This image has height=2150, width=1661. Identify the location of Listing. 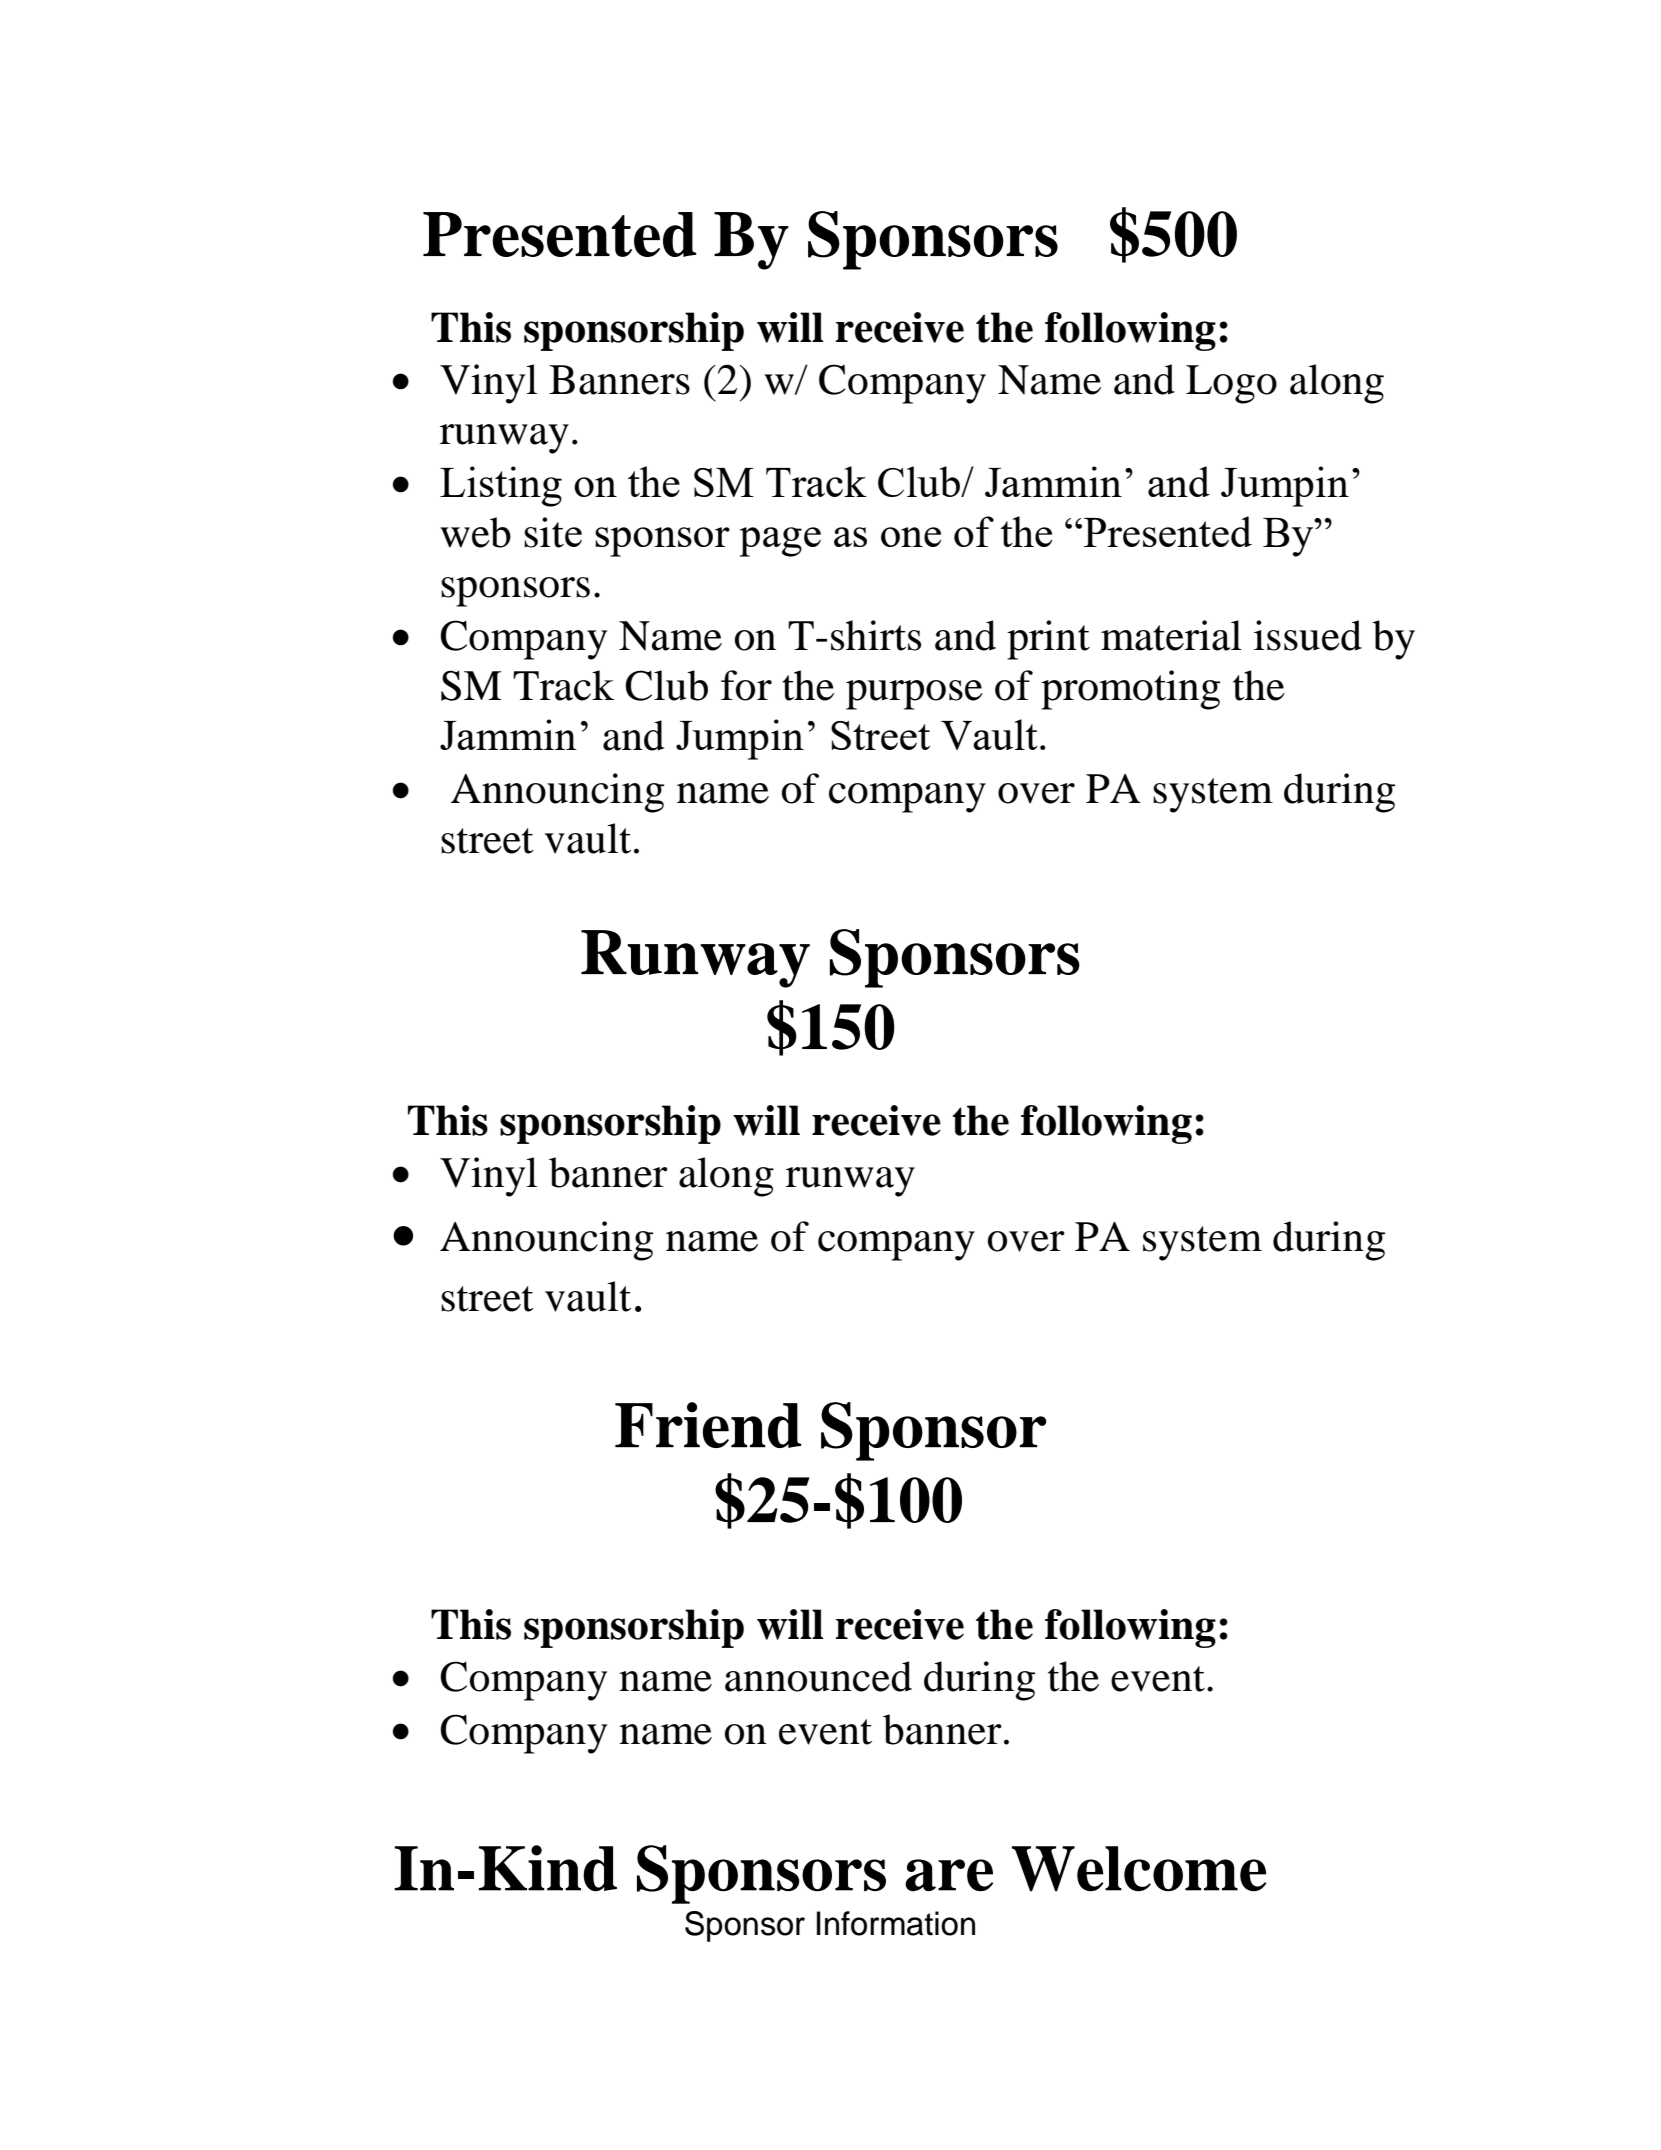
(501, 486).
